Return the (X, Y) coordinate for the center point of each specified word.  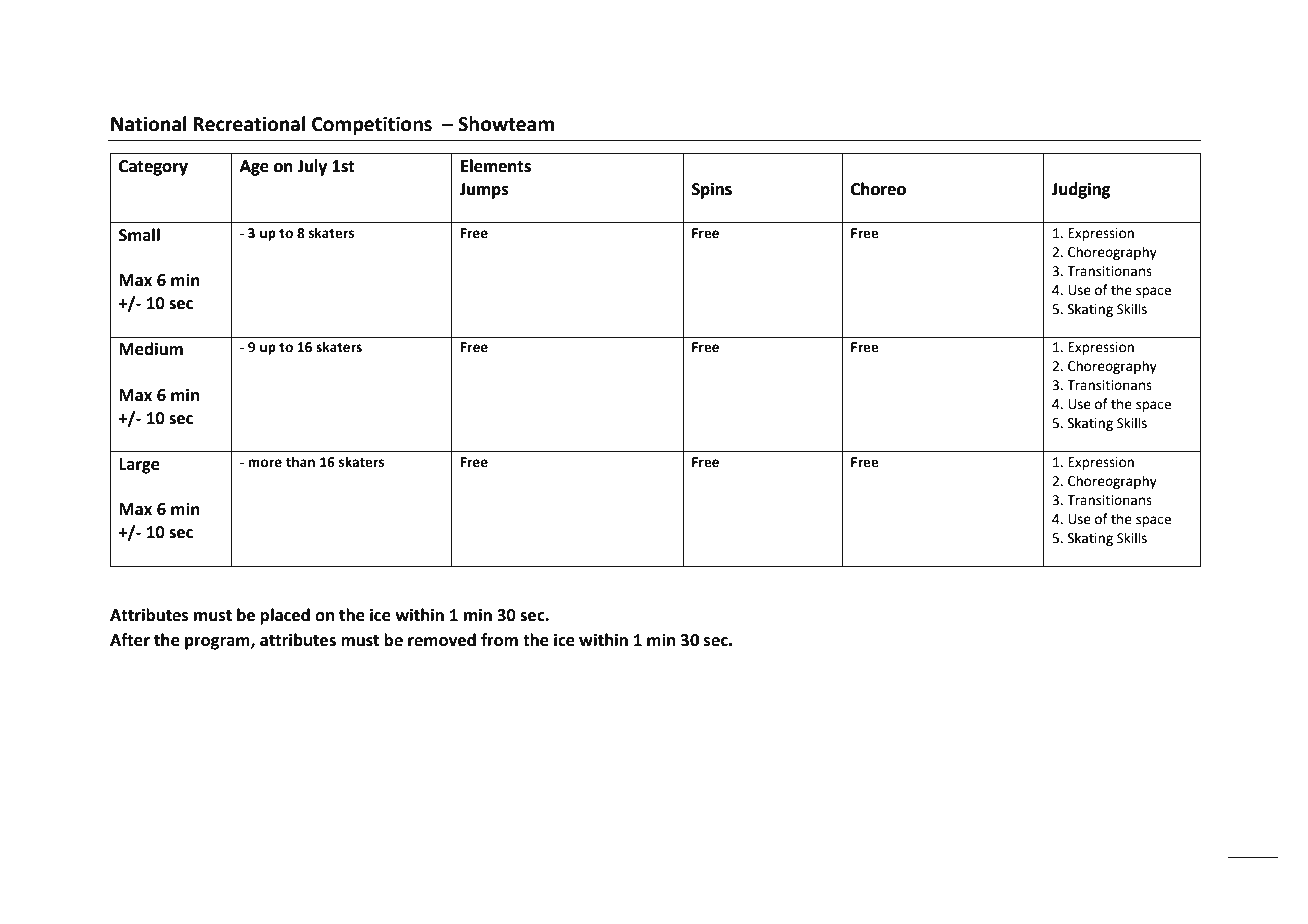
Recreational (249, 124)
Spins (712, 191)
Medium (151, 349)
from (499, 640)
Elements (496, 166)
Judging (1081, 190)
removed (442, 640)
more (265, 463)
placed (285, 616)
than (300, 462)
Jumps (484, 191)
